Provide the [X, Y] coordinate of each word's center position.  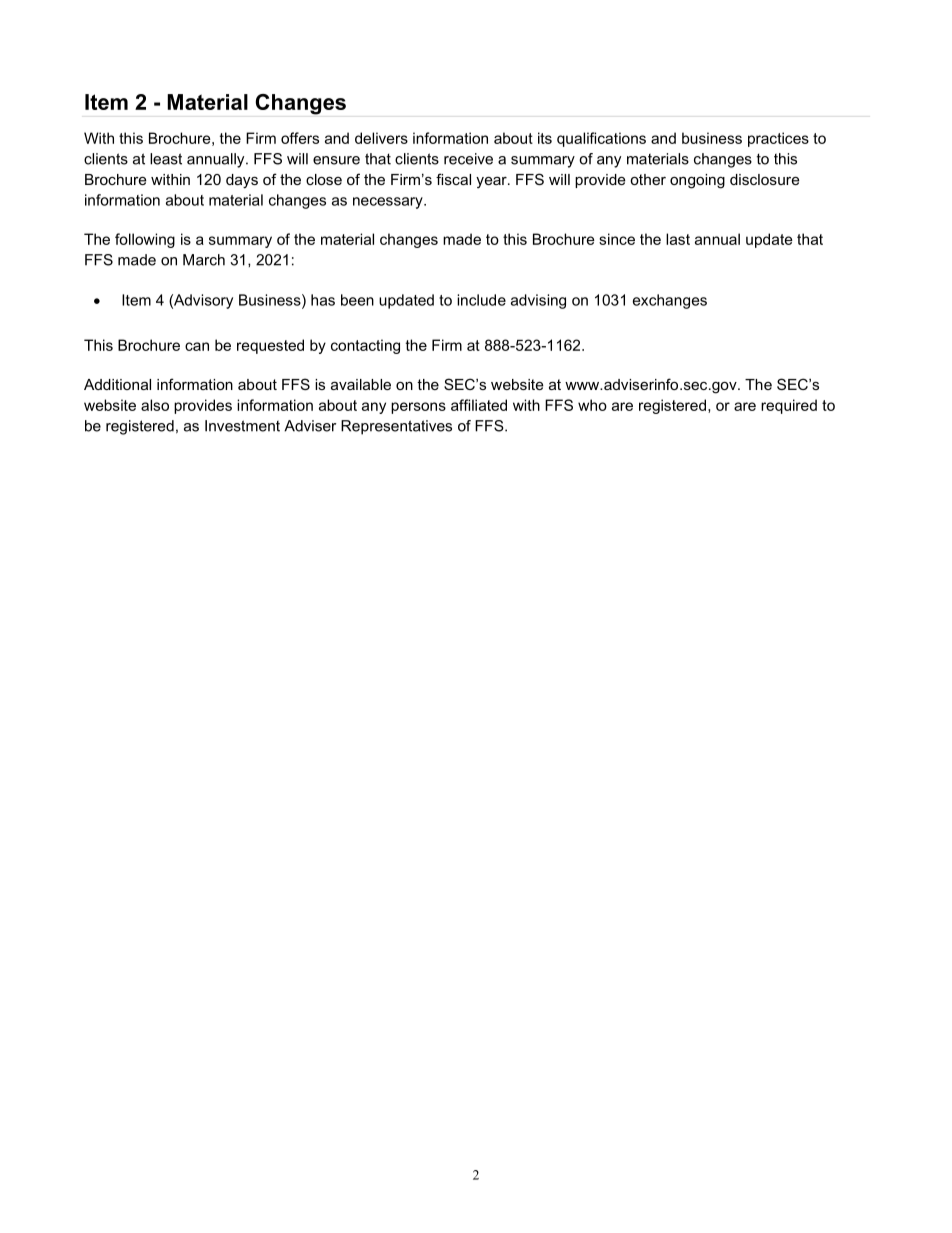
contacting [365, 346]
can [197, 346]
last [678, 239]
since [617, 239]
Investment [242, 426]
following [145, 240]
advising [538, 301]
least [166, 159]
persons [418, 408]
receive [468, 159]
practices [778, 139]
